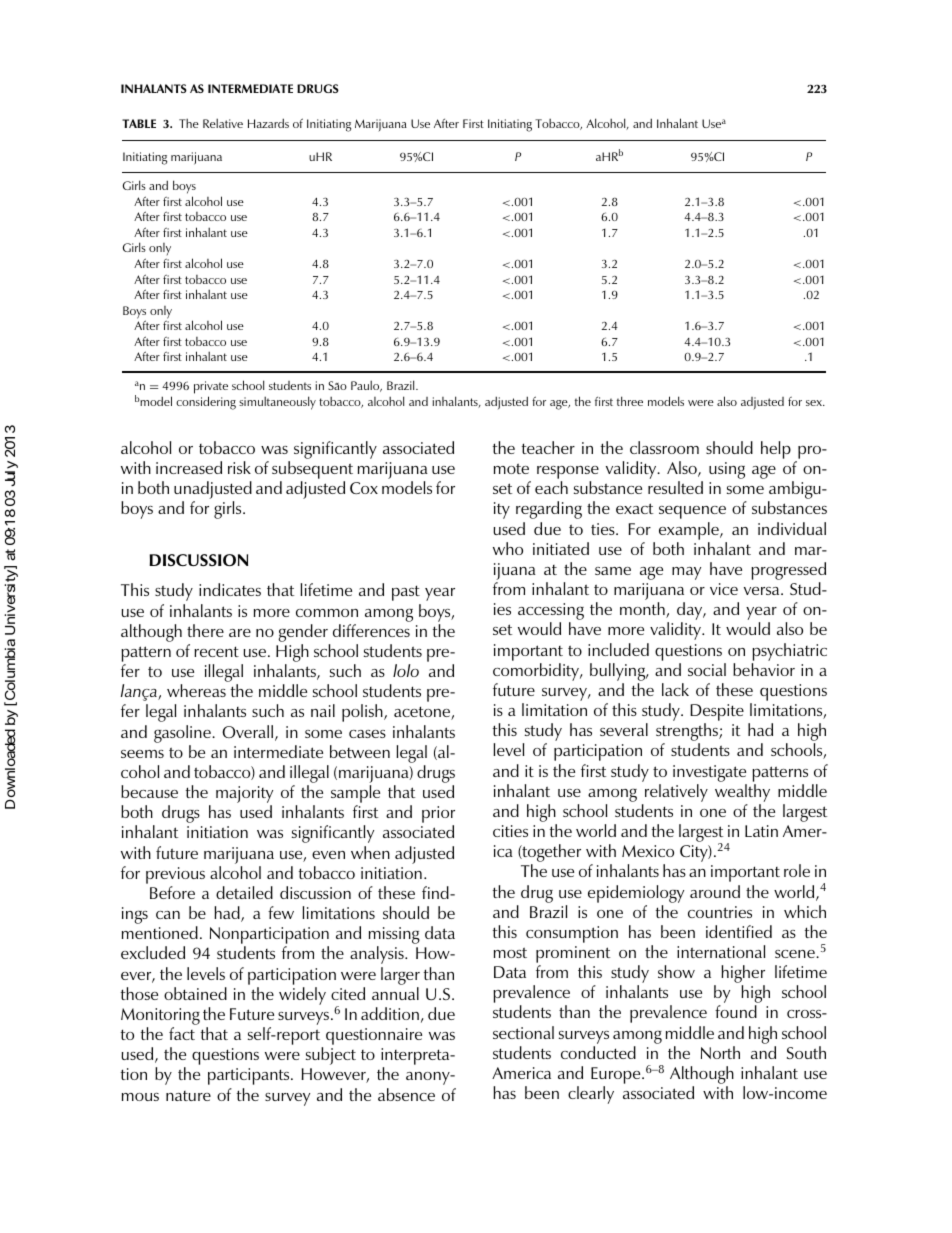 This screenshot has width=952, height=1233. I want to click on vice, so click(724, 589).
